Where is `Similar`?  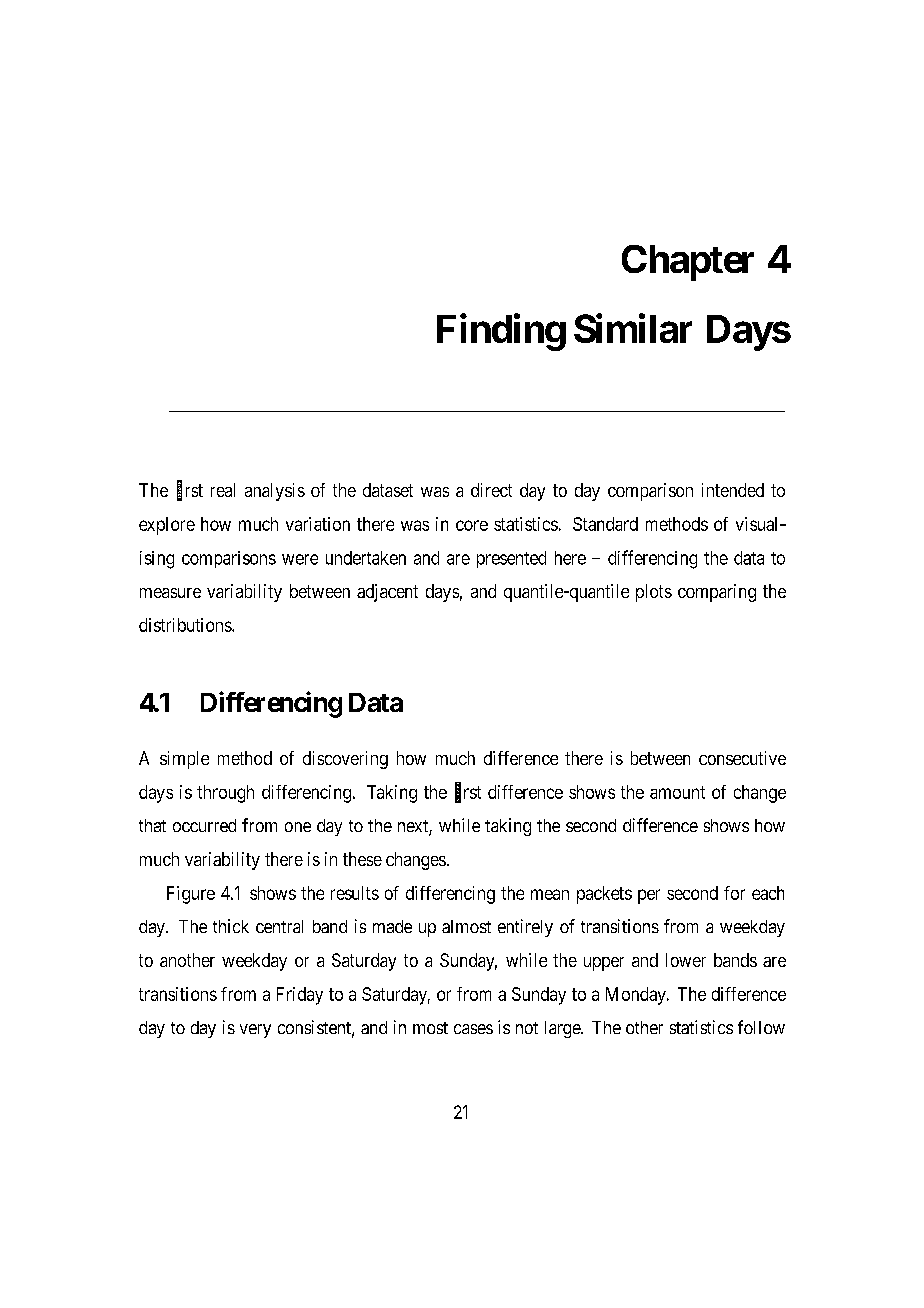
Similar is located at coordinates (633, 328).
